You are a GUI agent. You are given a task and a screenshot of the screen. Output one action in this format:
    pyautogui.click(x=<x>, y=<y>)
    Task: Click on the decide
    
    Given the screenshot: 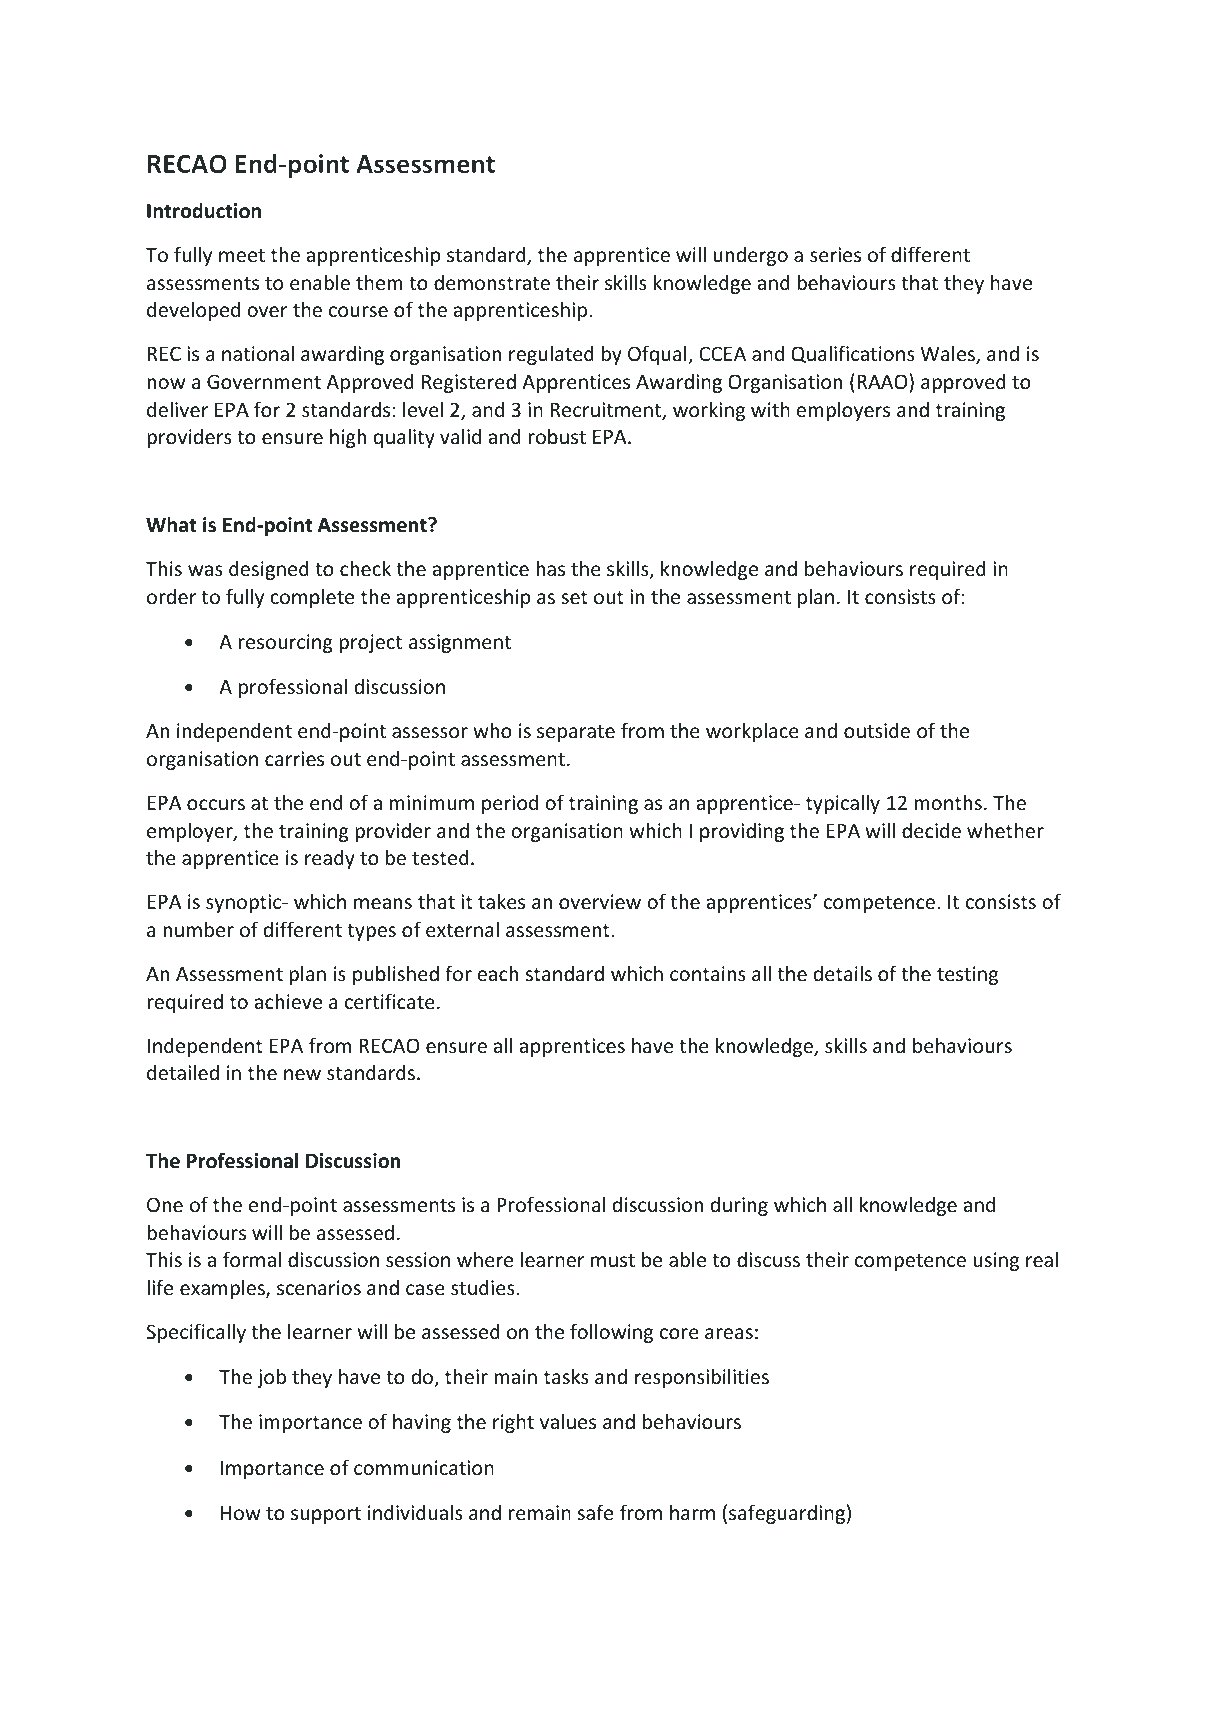 What is the action you would take?
    pyautogui.click(x=931, y=830)
